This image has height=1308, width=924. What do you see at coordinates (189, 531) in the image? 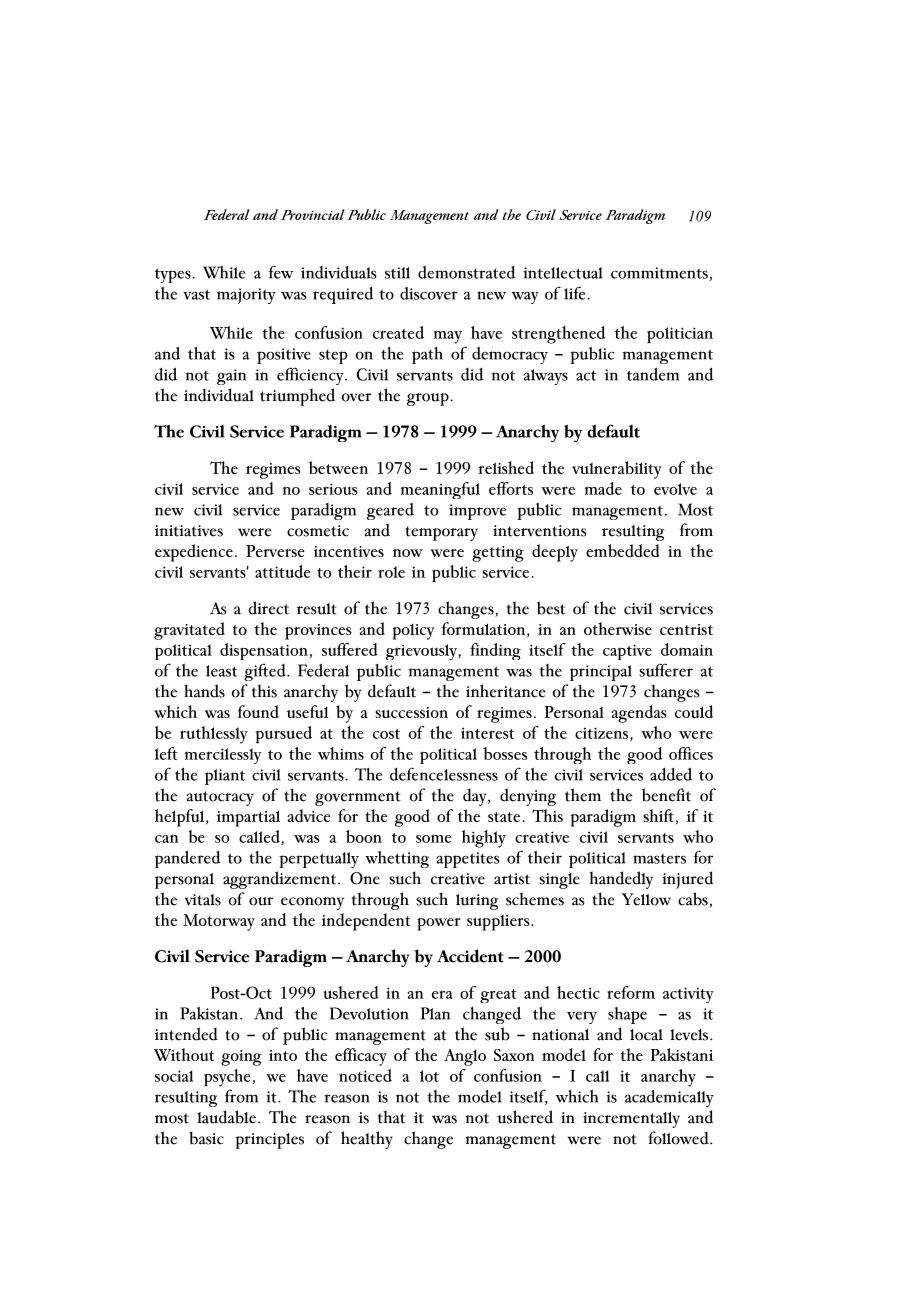
I see `initiatives` at bounding box center [189, 531].
